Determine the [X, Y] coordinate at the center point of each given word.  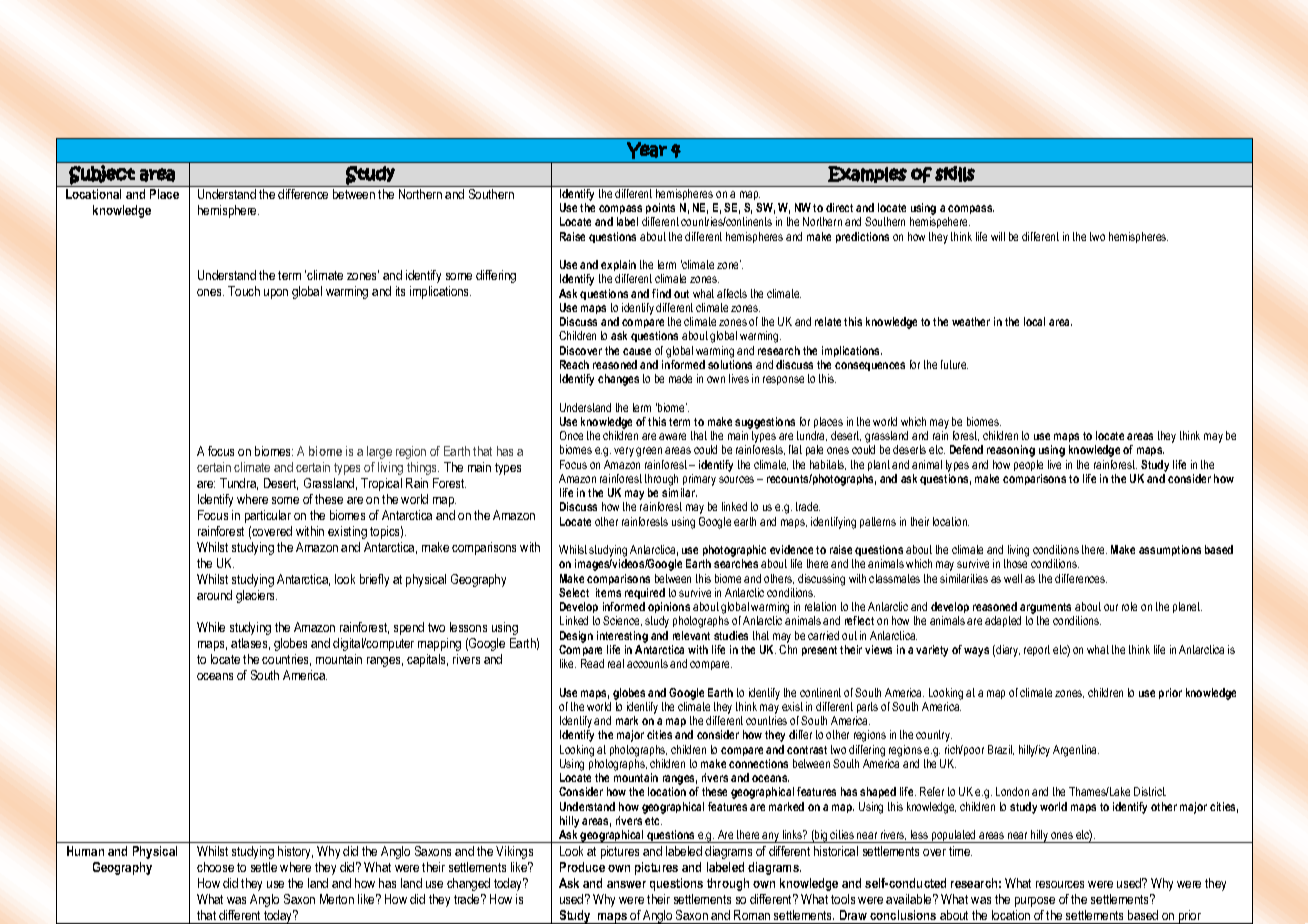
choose [215, 867]
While [211, 627]
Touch [244, 291]
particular [268, 516]
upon [276, 294]
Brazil [1001, 750]
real [616, 663]
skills [955, 174]
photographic [736, 552]
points [660, 208]
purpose [1035, 902]
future [954, 364]
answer [626, 884]
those [1015, 563]
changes [618, 380]
